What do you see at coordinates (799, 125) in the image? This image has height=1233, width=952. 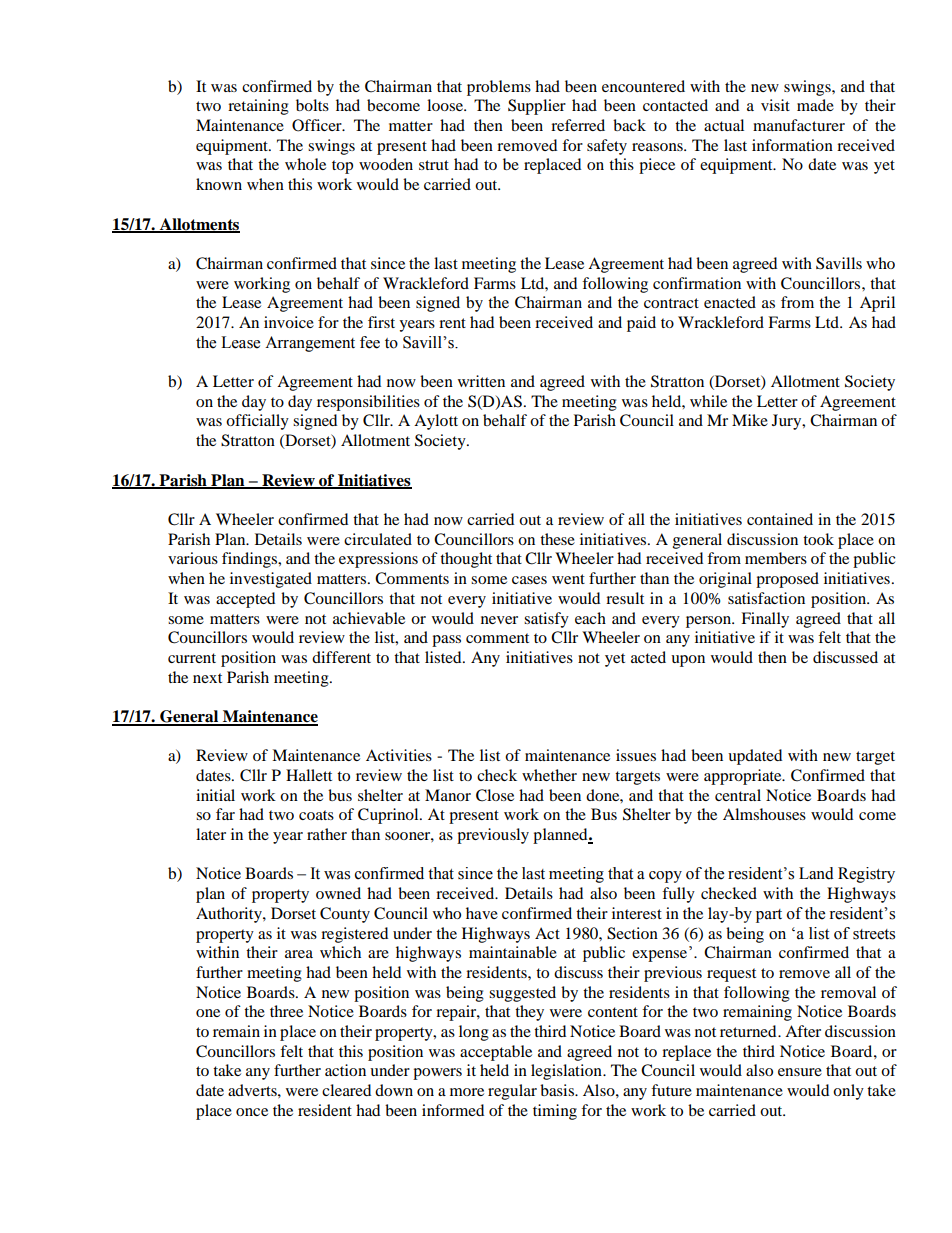 I see `manufacturer` at bounding box center [799, 125].
